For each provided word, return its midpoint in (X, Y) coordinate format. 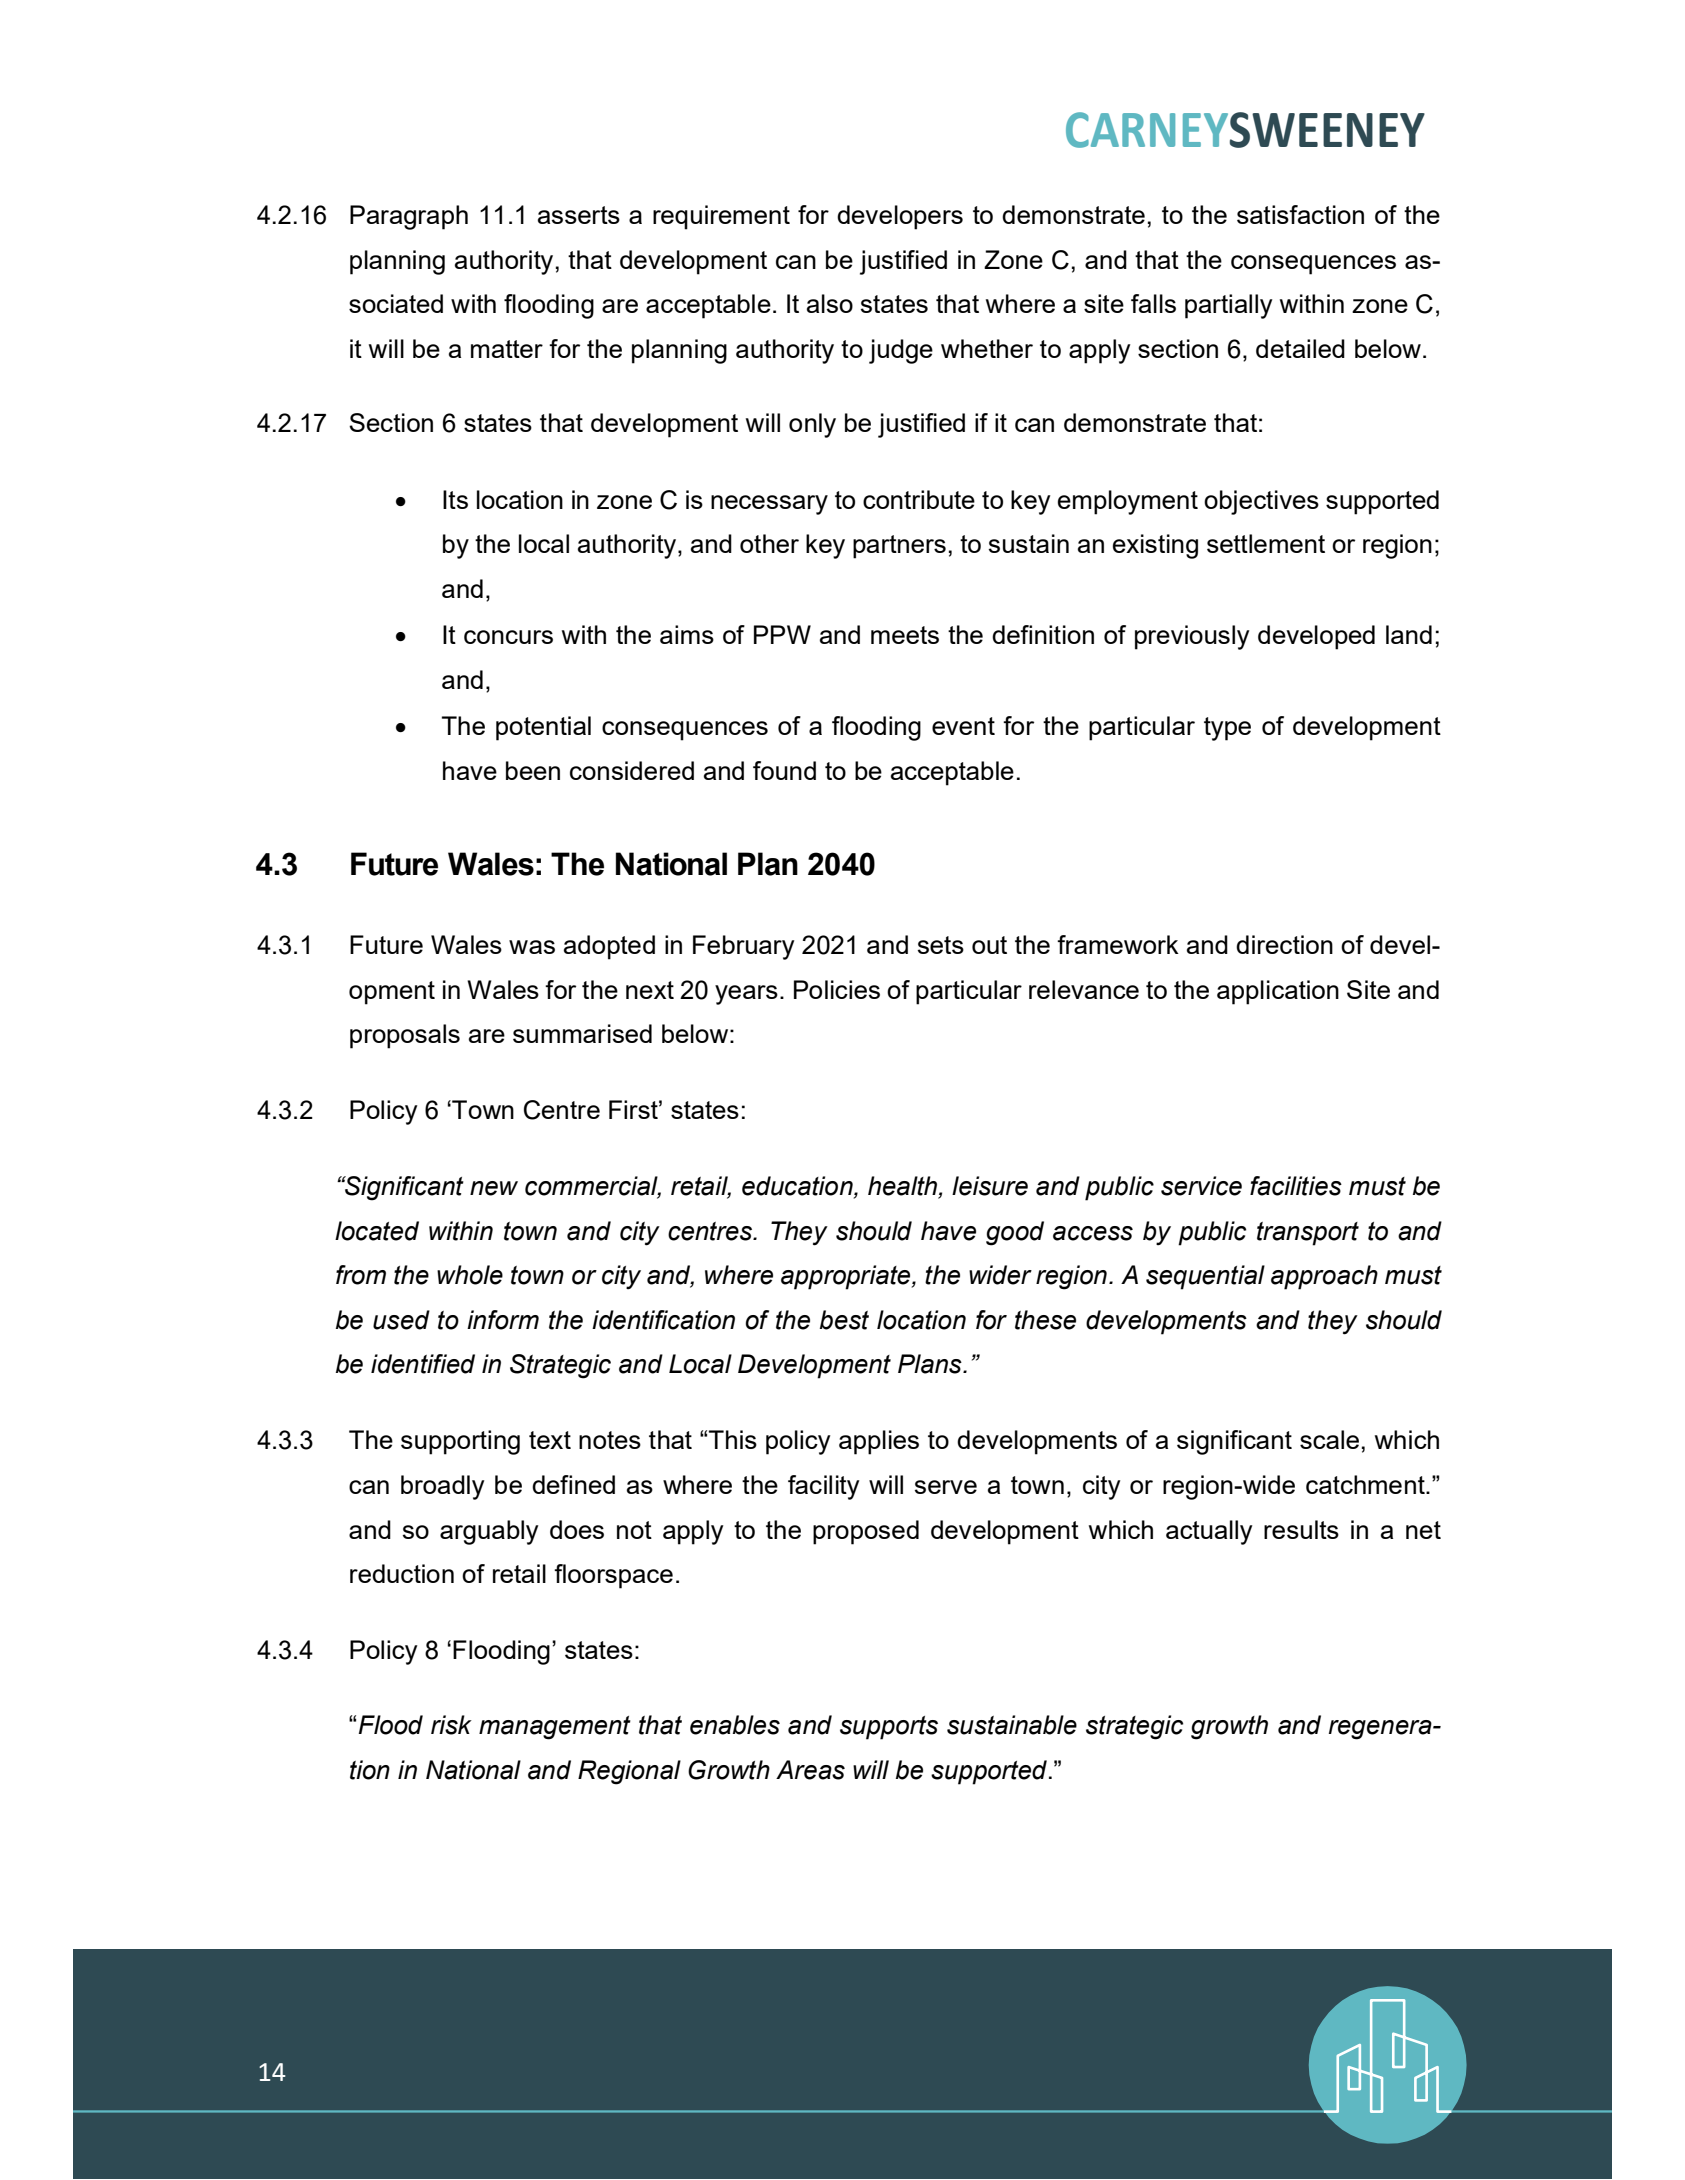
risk (451, 1725)
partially (1228, 306)
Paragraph (409, 217)
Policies (837, 989)
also (830, 303)
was (532, 947)
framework (1118, 944)
